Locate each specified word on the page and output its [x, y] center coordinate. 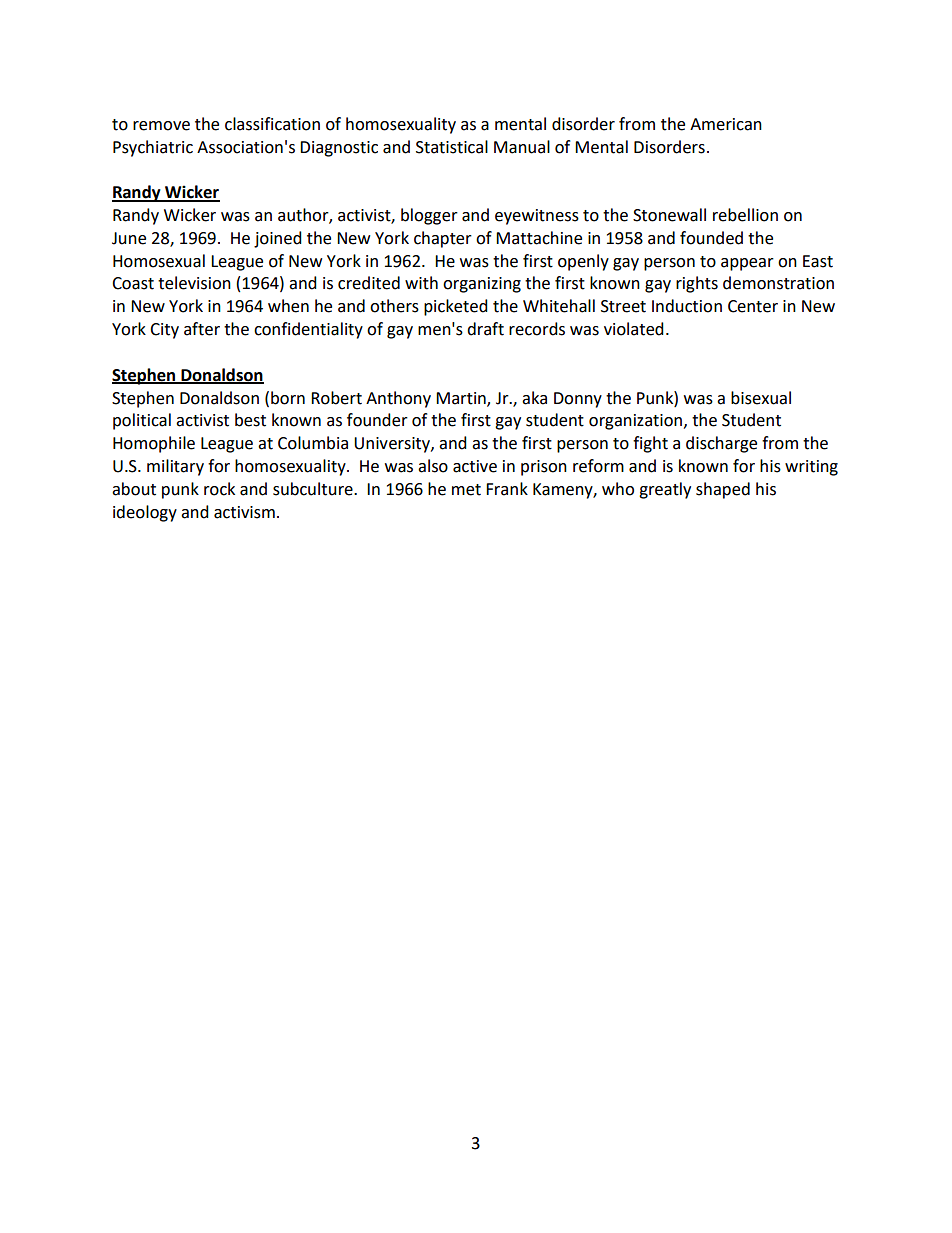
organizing [482, 285]
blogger [429, 216]
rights [697, 284]
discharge [721, 444]
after [202, 329]
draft [485, 329]
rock [219, 489]
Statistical [452, 147]
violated [634, 329]
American [726, 124]
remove [161, 126]
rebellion [745, 215]
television [194, 283]
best [250, 420]
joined [278, 239]
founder [377, 420]
